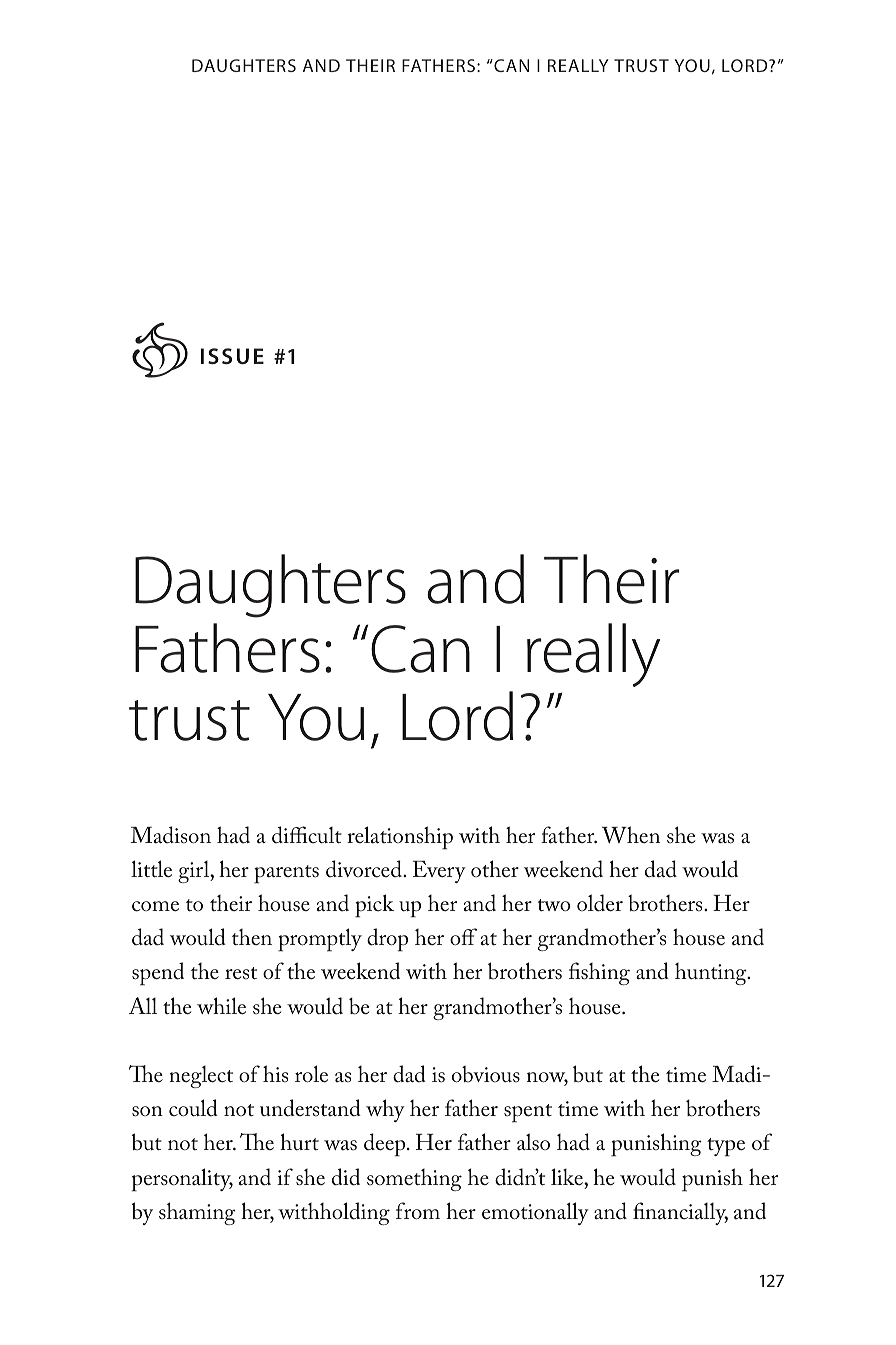 Image resolution: width=896 pixels, height=1345 pixels. What do you see at coordinates (418, 1211) in the document?
I see `from` at bounding box center [418, 1211].
